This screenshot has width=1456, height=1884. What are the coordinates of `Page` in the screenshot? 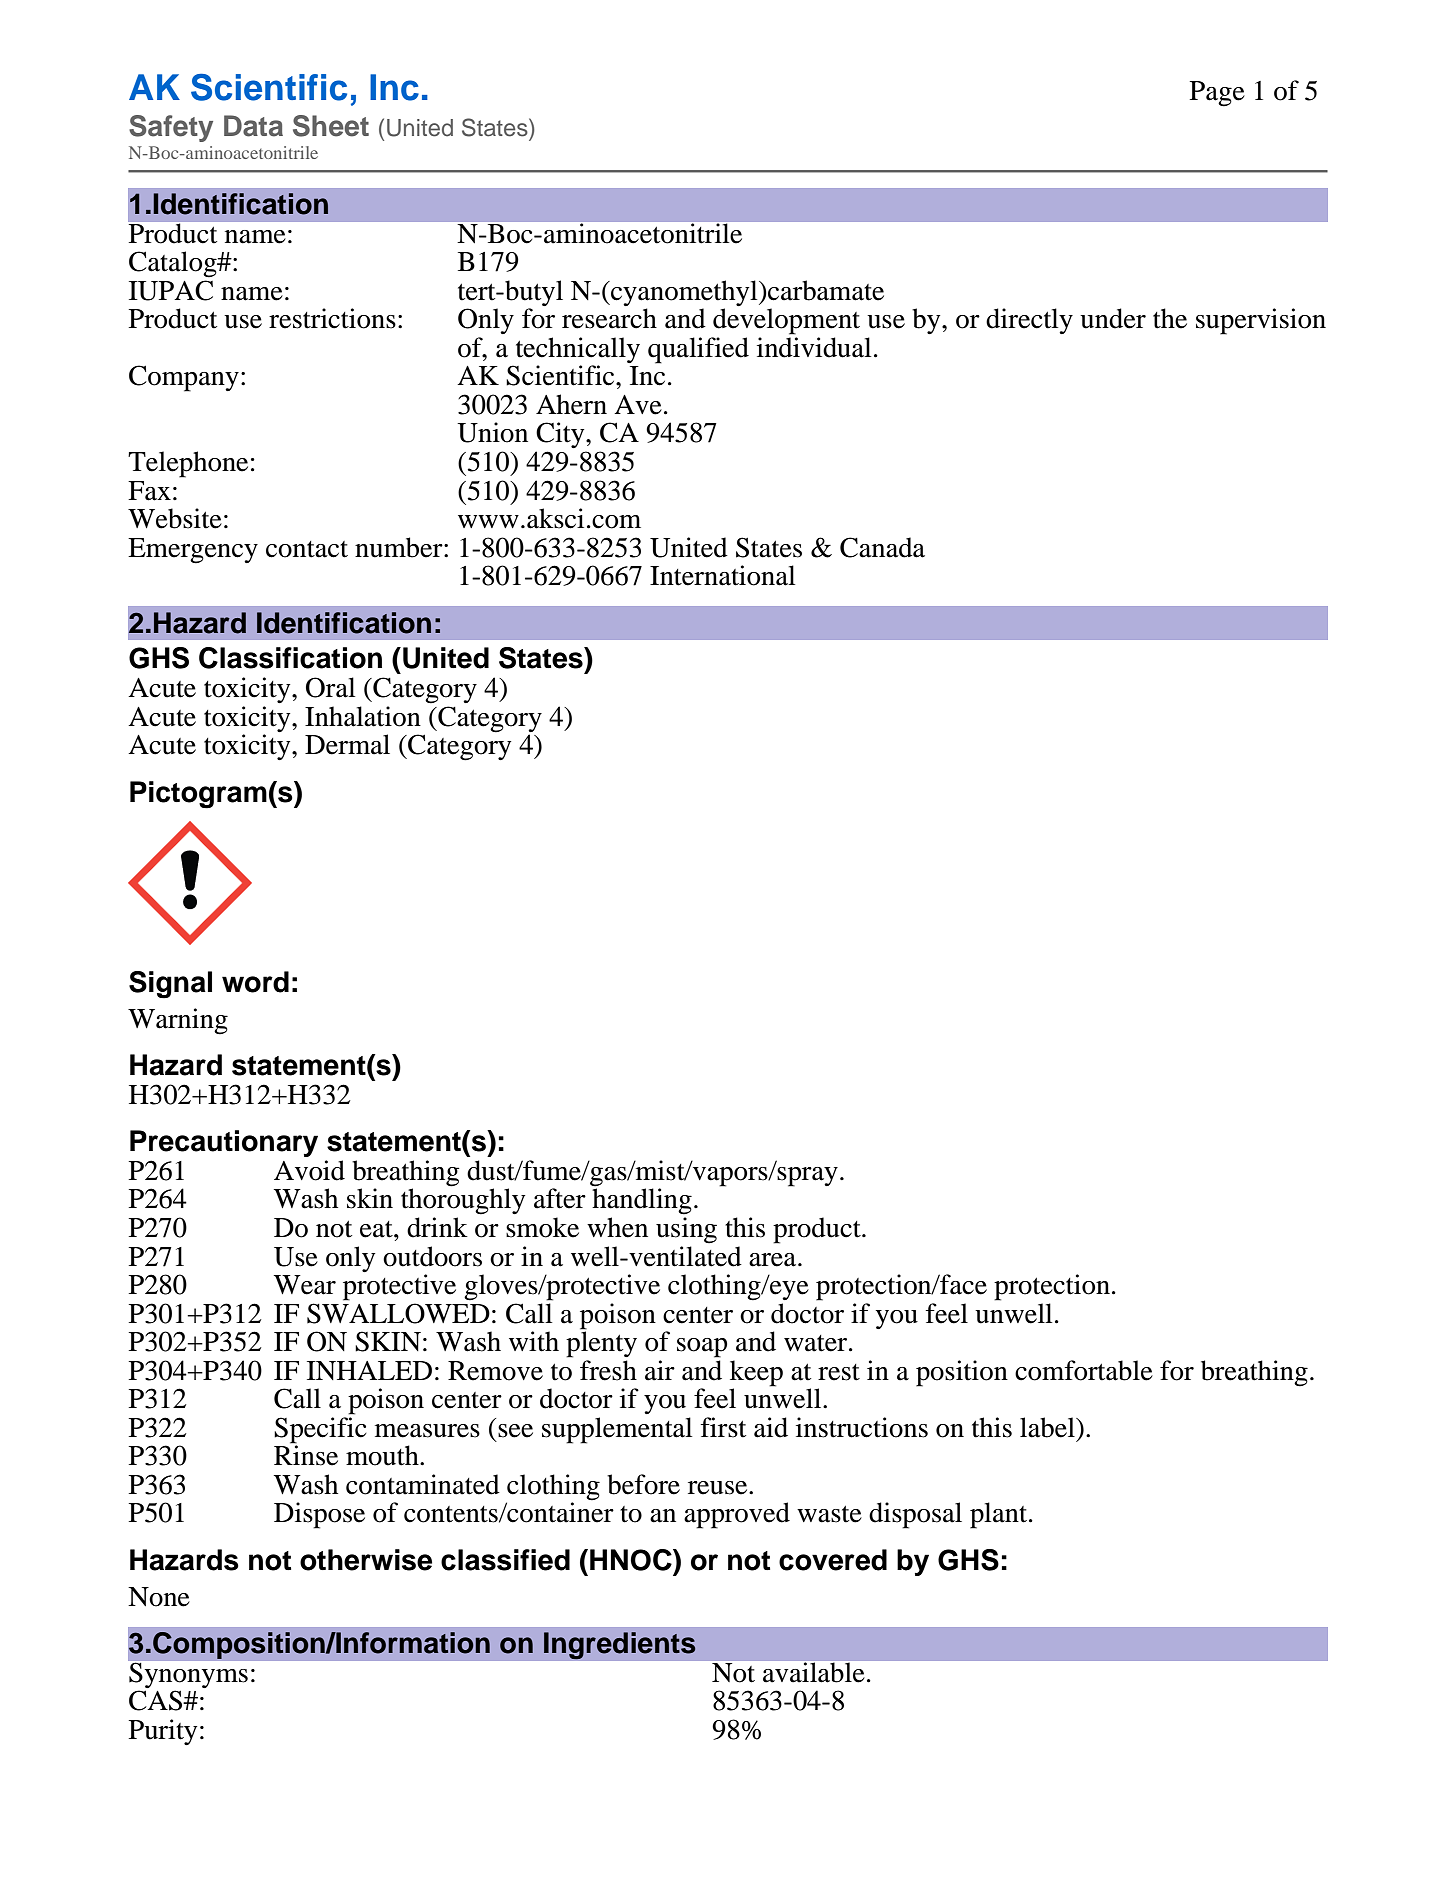 It's located at (1217, 94).
